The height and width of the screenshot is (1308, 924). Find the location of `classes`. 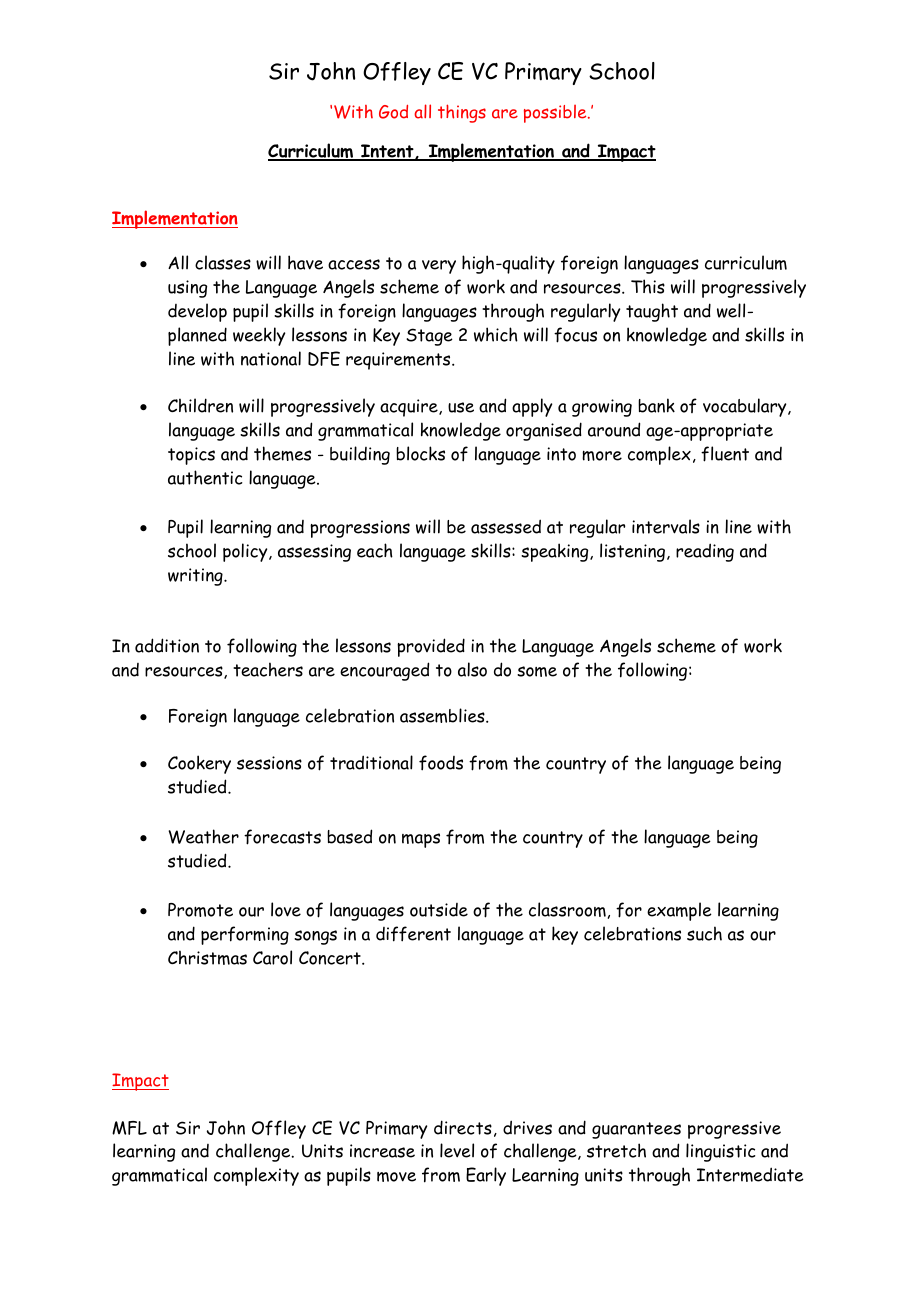

classes is located at coordinates (223, 262).
